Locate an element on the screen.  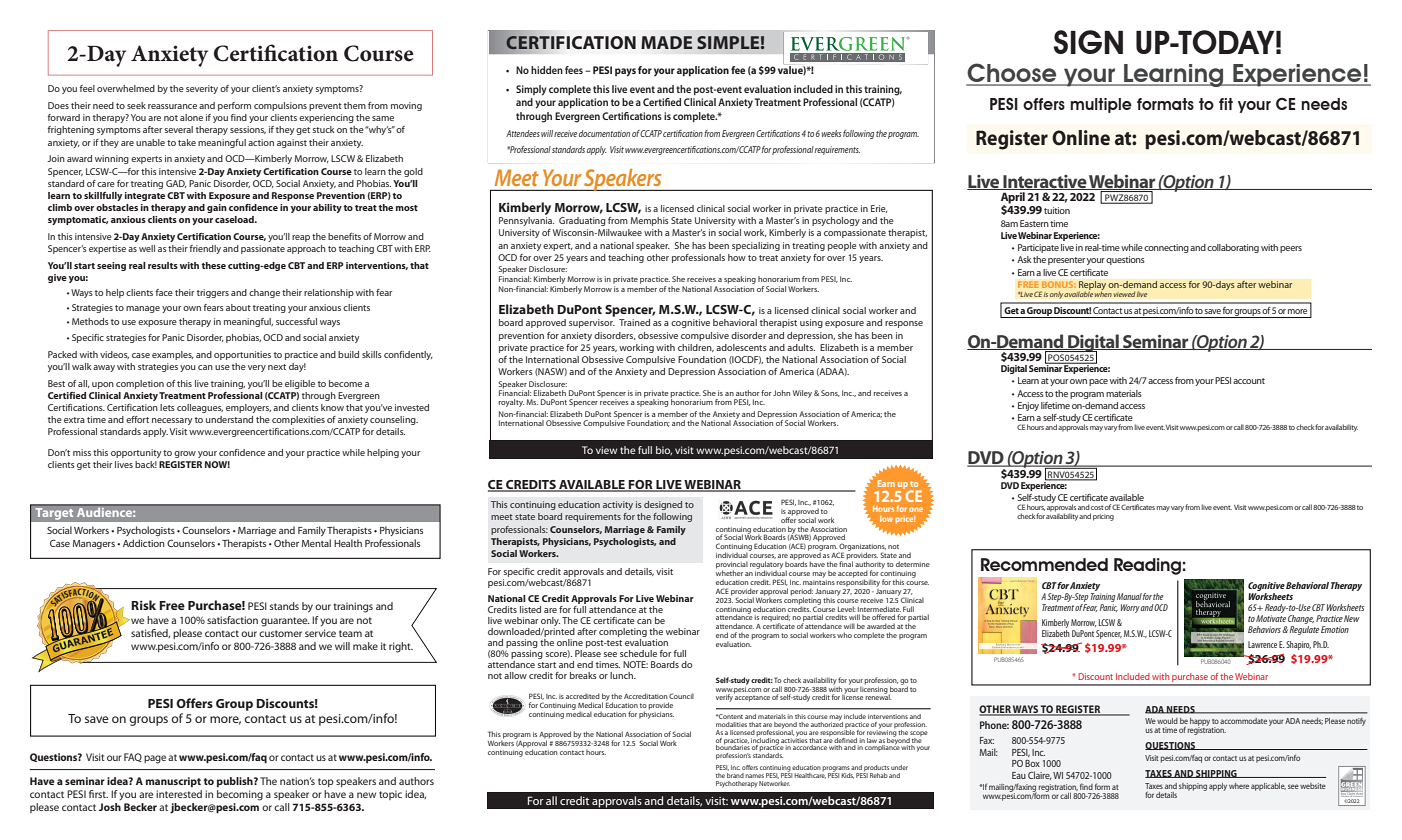
friendly is located at coordinates (205, 249).
